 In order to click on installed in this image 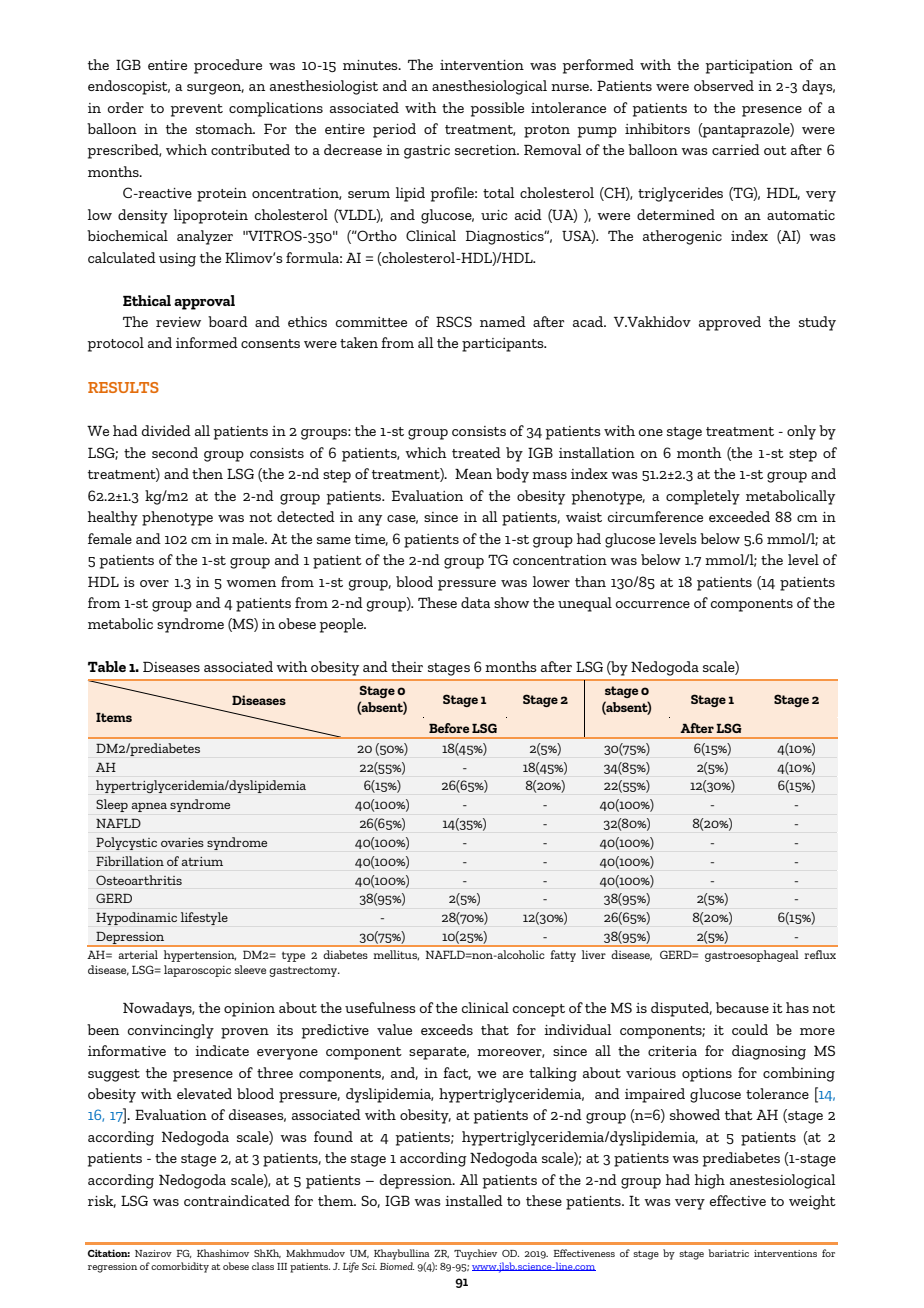, I will do `click(474, 1200)`.
